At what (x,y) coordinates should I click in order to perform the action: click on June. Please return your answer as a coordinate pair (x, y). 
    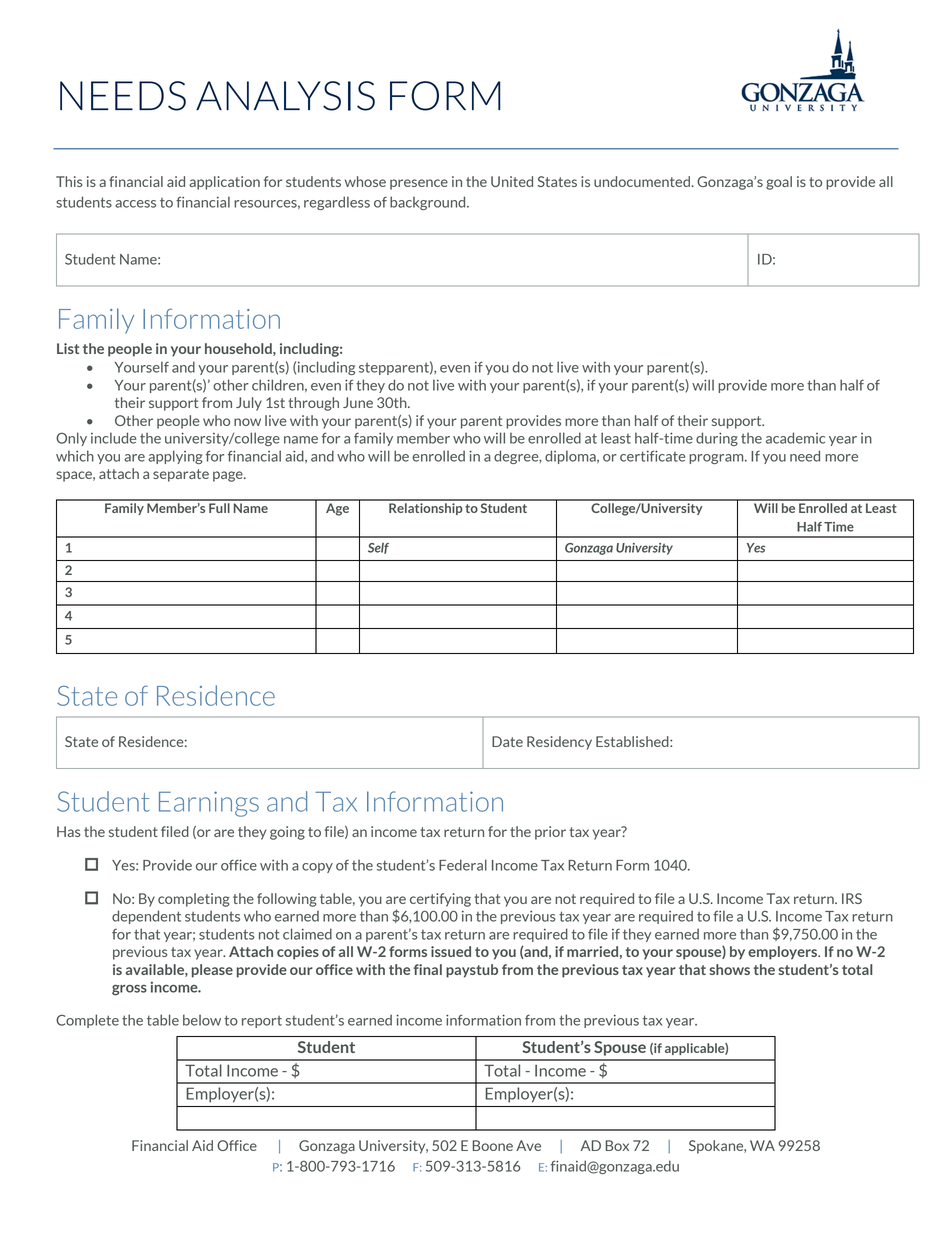
    Looking at the image, I should click on (358, 402).
